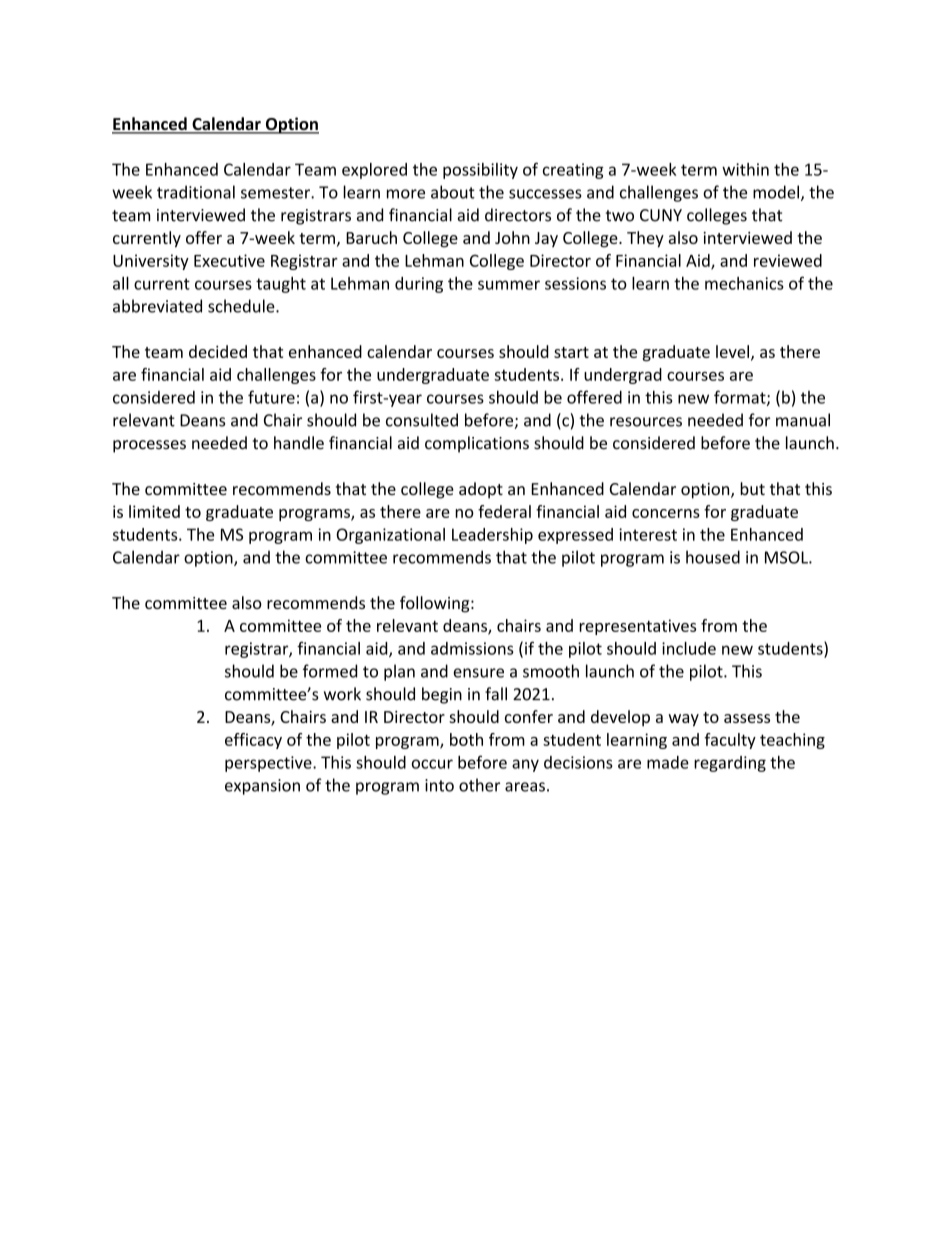  What do you see at coordinates (269, 764) in the image?
I see `perspective` at bounding box center [269, 764].
